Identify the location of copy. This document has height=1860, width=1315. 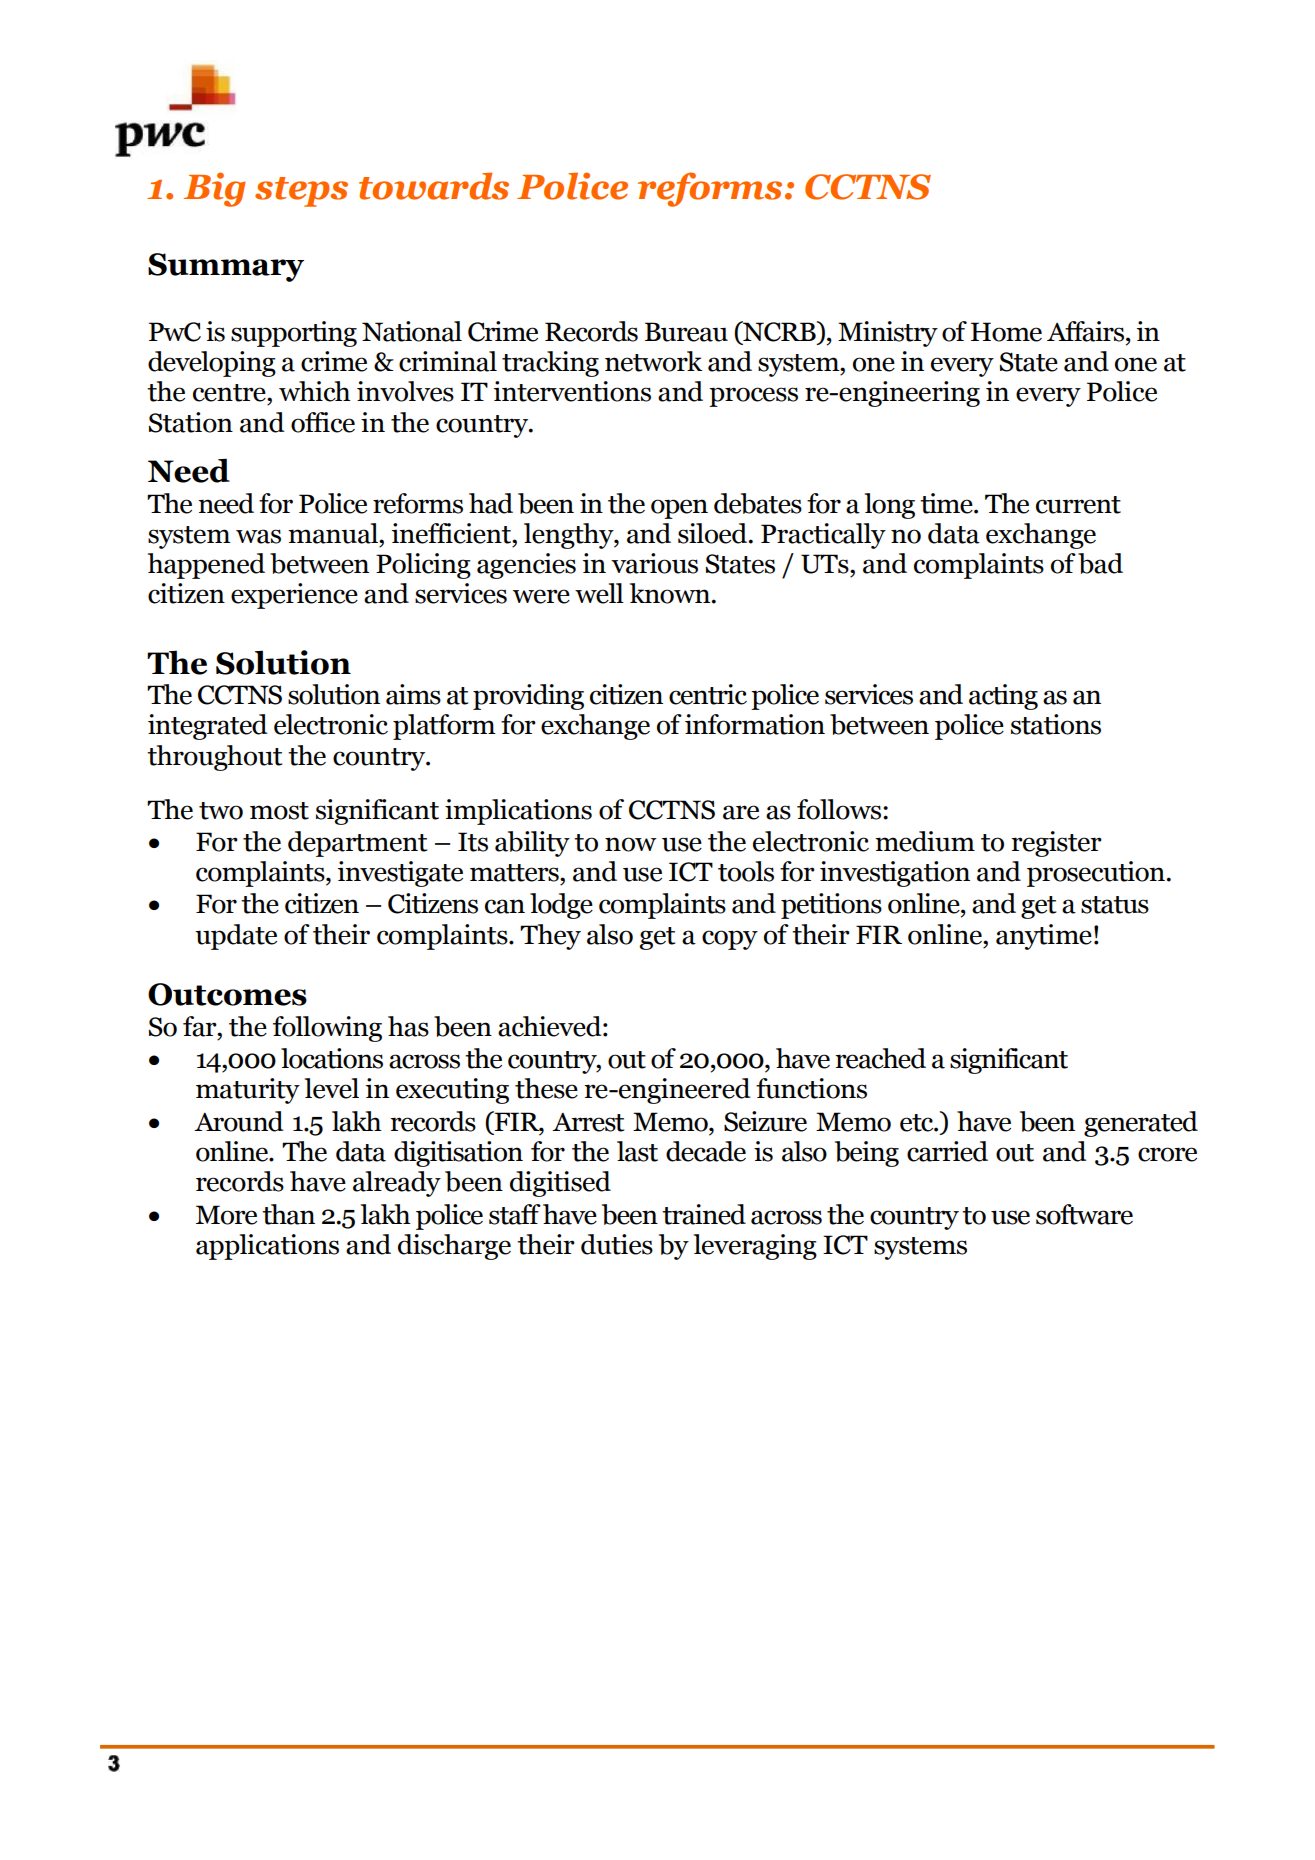
(730, 940).
